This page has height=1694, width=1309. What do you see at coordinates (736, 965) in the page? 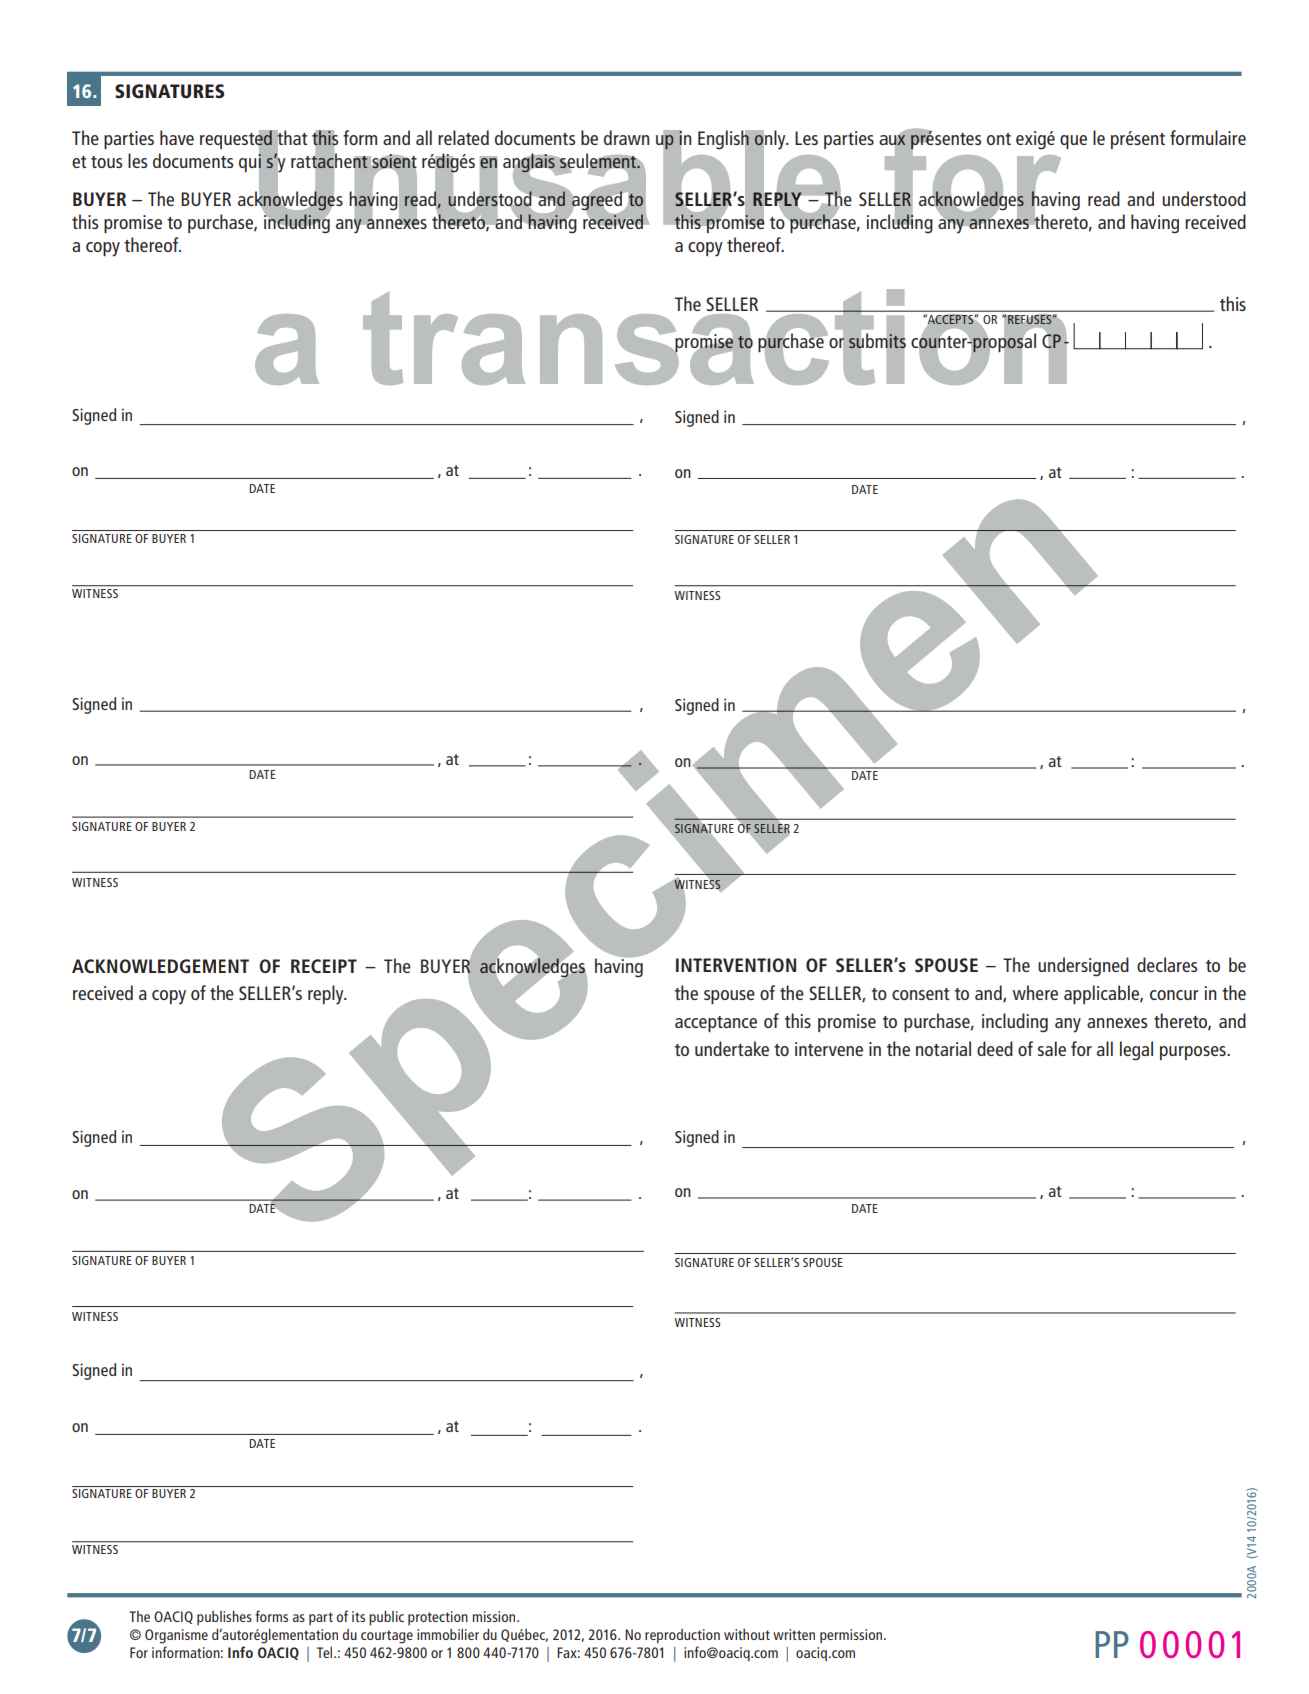
I see `INTERVENTION` at bounding box center [736, 965].
